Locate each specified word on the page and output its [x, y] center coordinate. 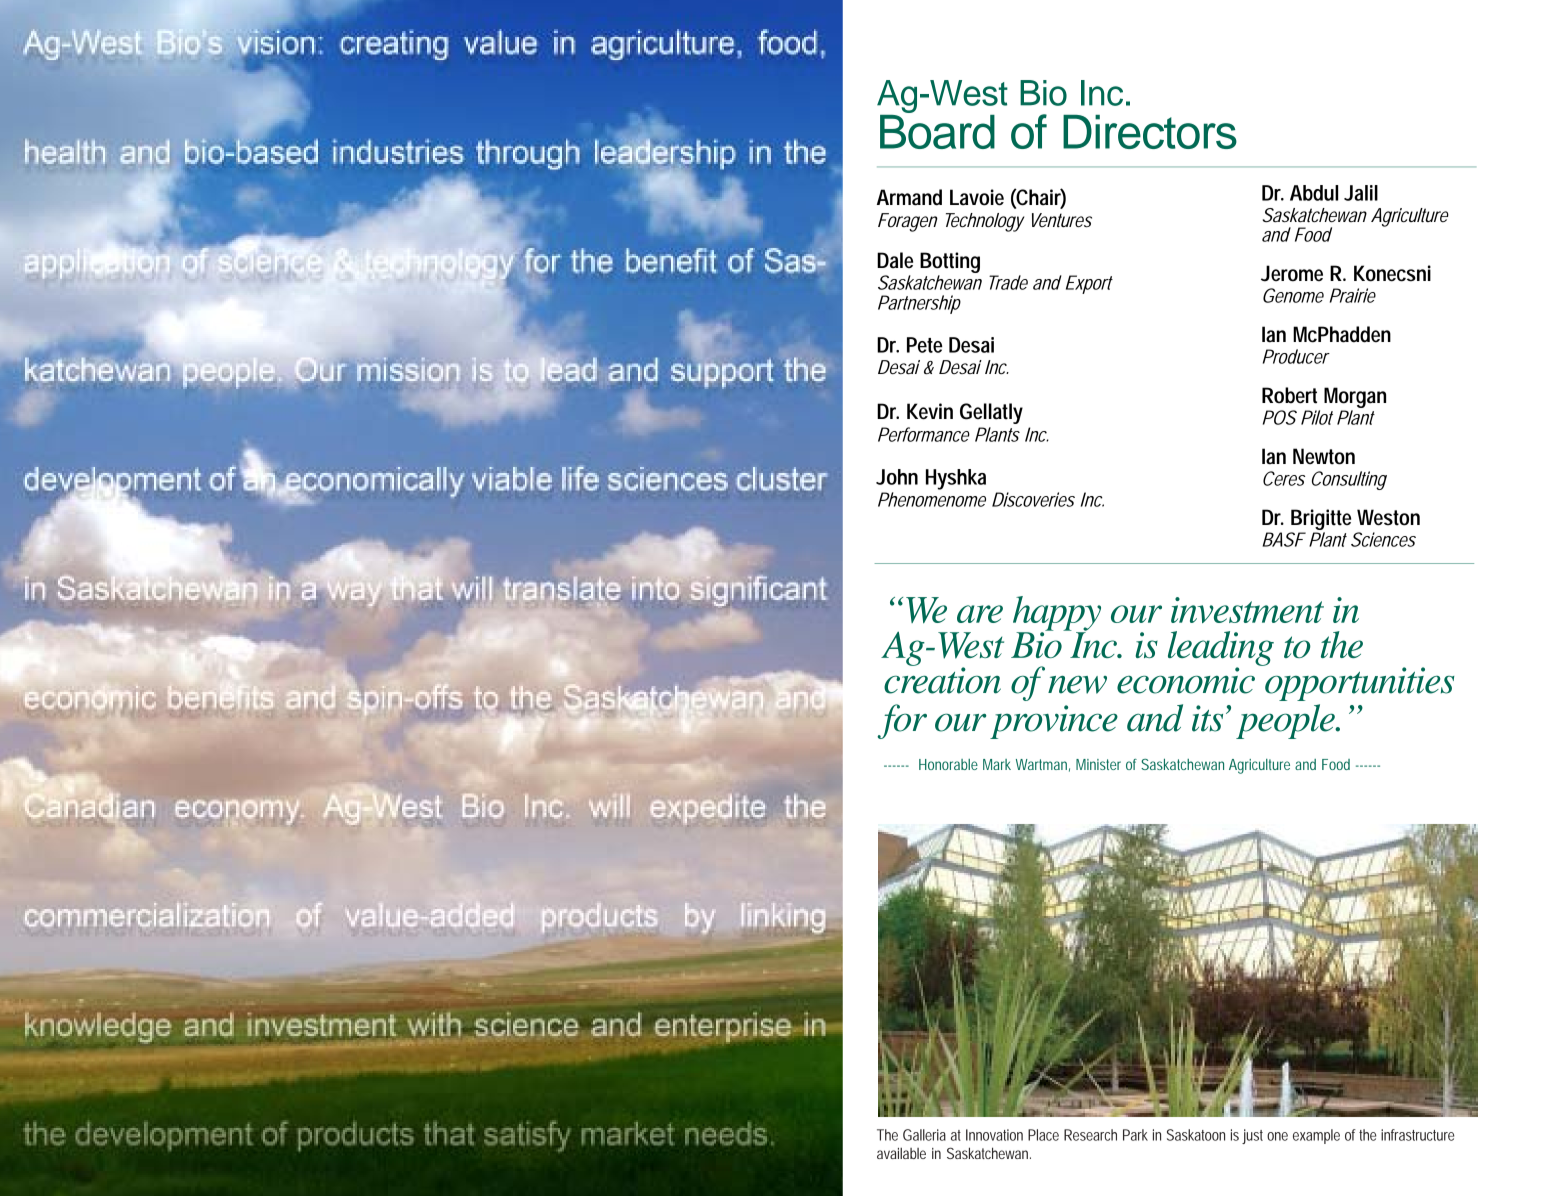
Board [937, 130]
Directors [1150, 132]
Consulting [1349, 480]
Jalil [1361, 193]
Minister [1098, 764]
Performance [924, 434]
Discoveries [1033, 499]
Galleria [924, 1135]
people [1286, 721]
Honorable [948, 764]
